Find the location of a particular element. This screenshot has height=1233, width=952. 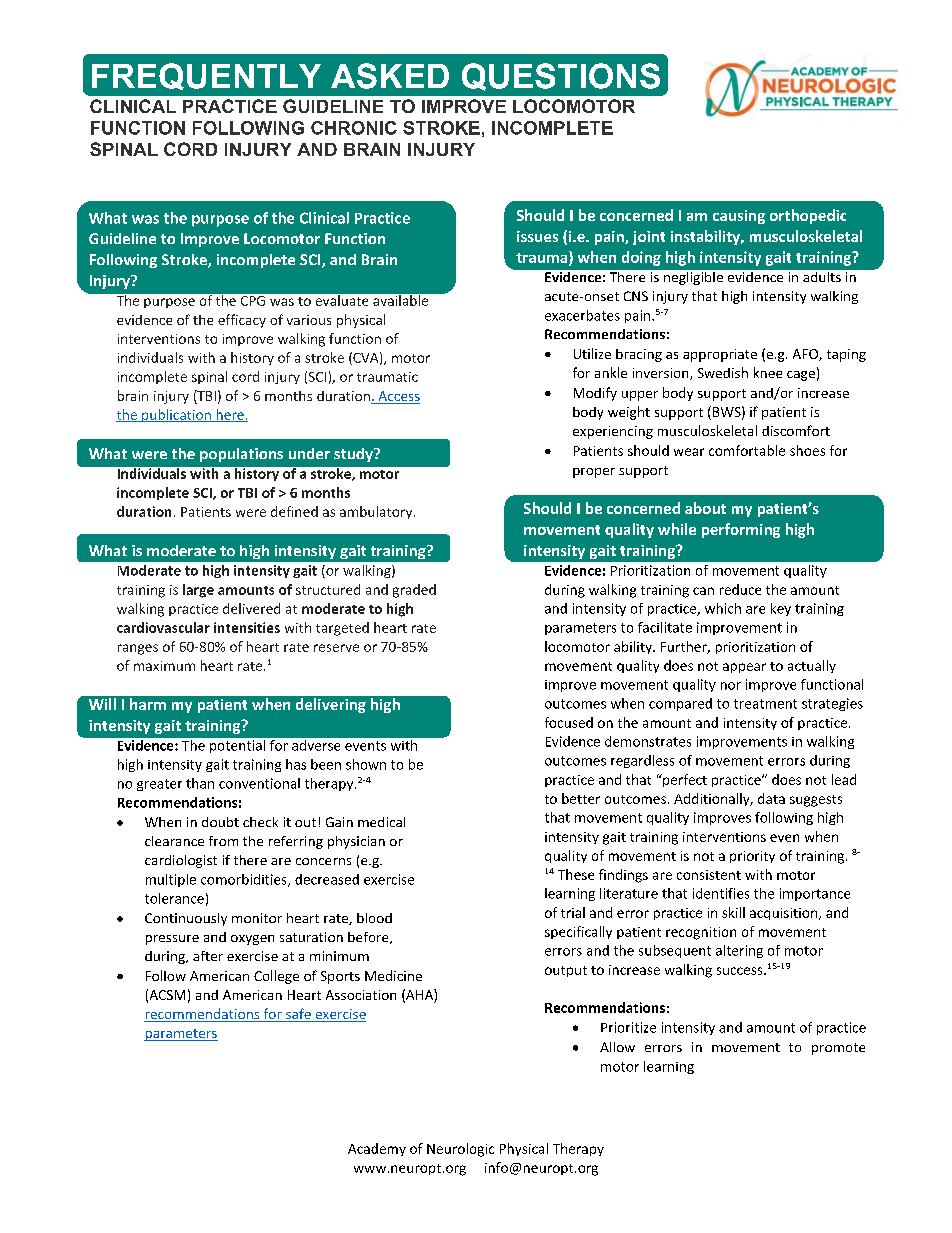

key is located at coordinates (781, 609).
